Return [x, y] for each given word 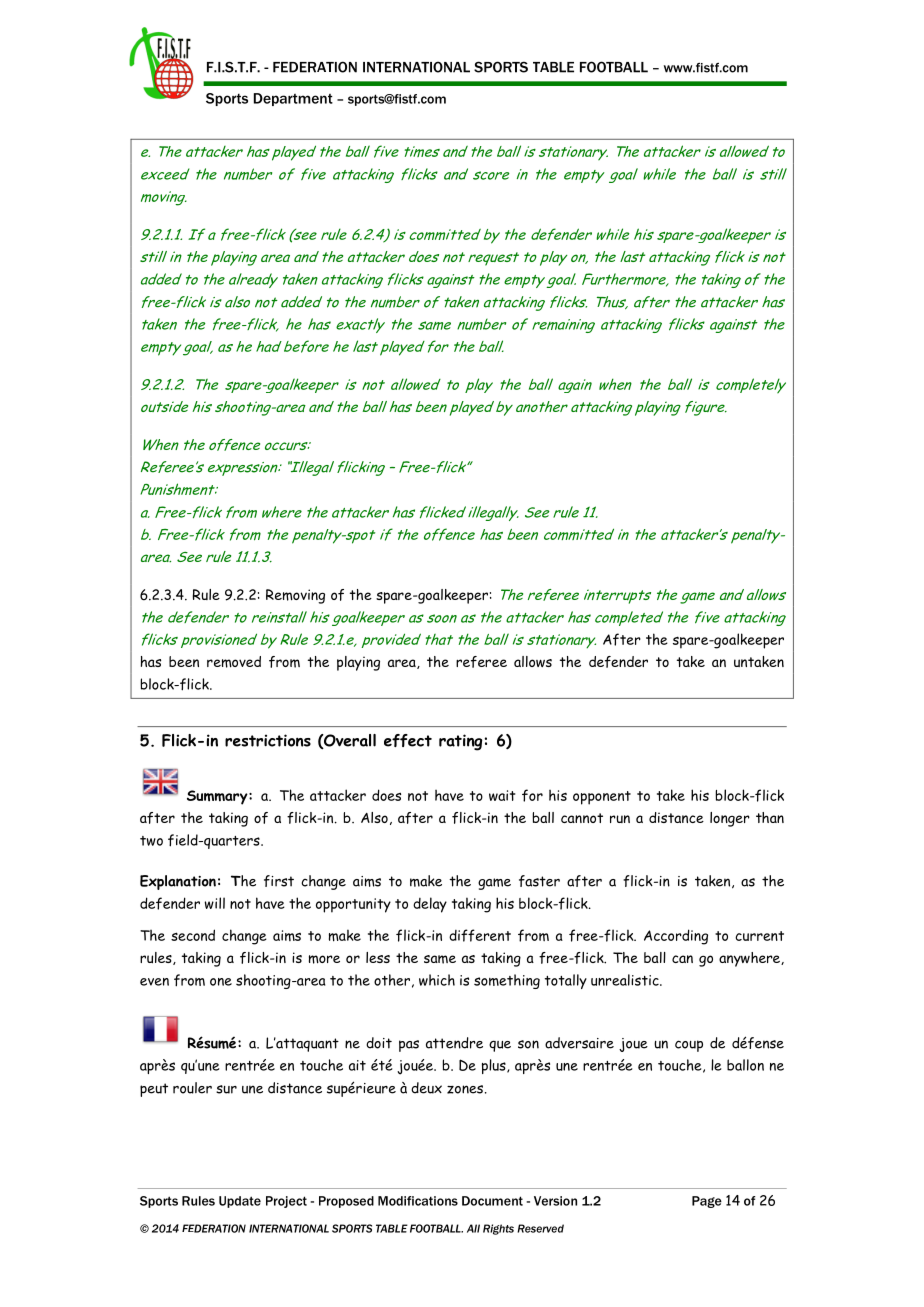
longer [730, 819]
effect [408, 740]
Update [240, 1202]
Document [492, 1201]
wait [502, 795]
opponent [602, 798]
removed [234, 662]
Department [293, 99]
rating [460, 742]
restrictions [268, 740]
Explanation [178, 882]
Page [707, 1202]
